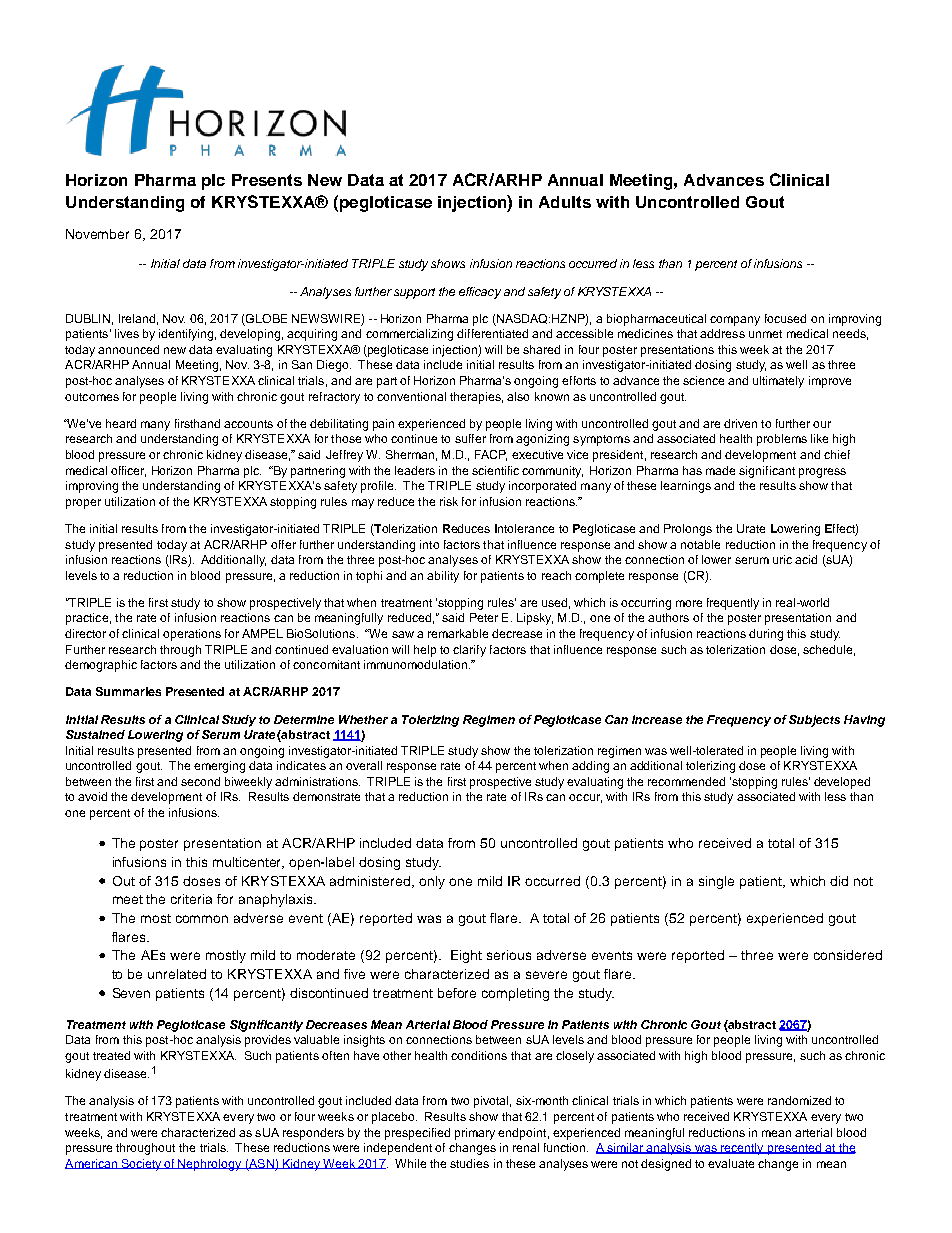  I want to click on only, so click(432, 882).
